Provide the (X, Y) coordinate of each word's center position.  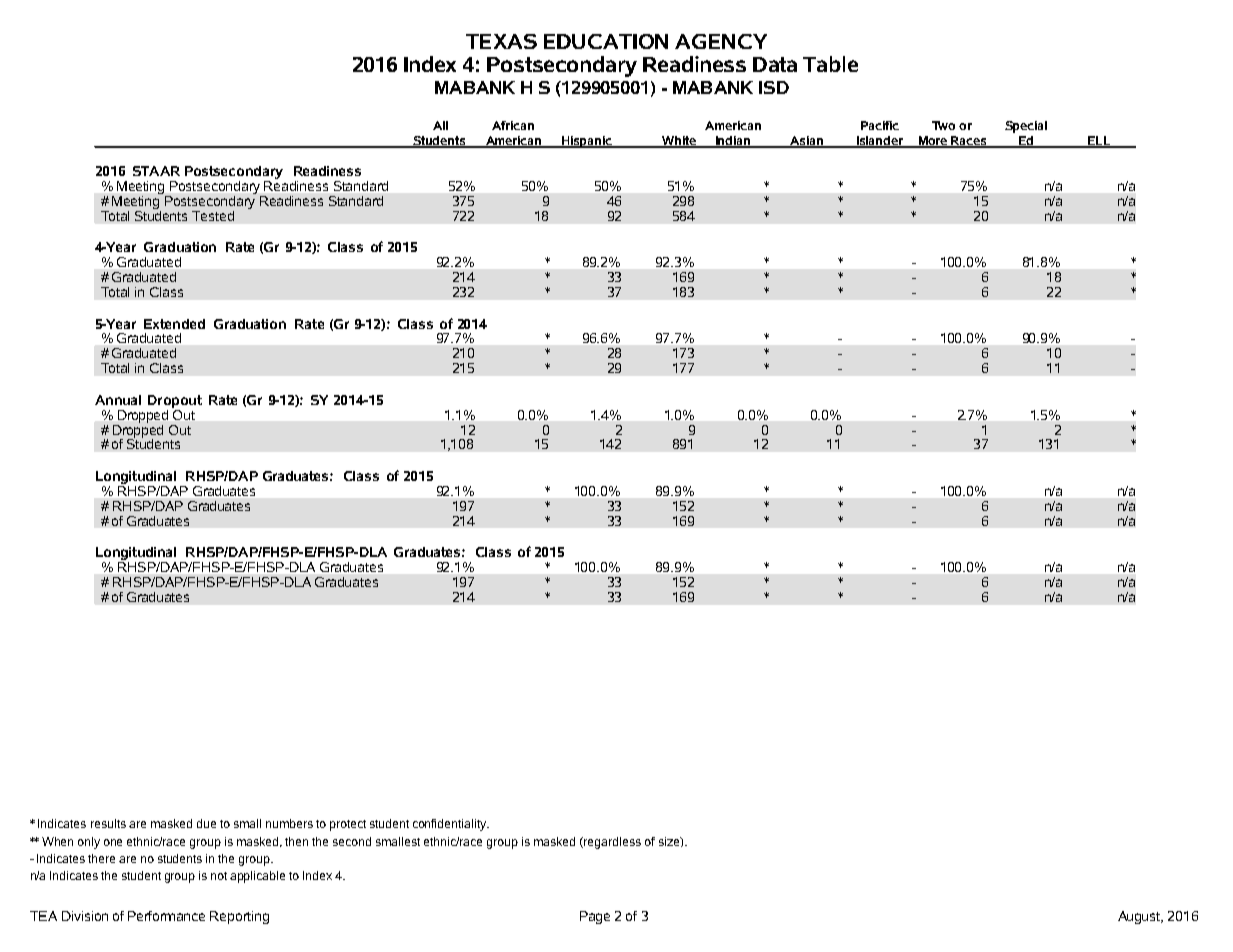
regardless (611, 843)
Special (1026, 127)
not (219, 876)
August (1140, 917)
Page (595, 917)
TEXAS (501, 41)
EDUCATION (606, 41)
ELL (1099, 141)
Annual (118, 400)
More (933, 141)
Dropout (175, 401)
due (206, 823)
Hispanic (587, 142)
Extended (174, 324)
